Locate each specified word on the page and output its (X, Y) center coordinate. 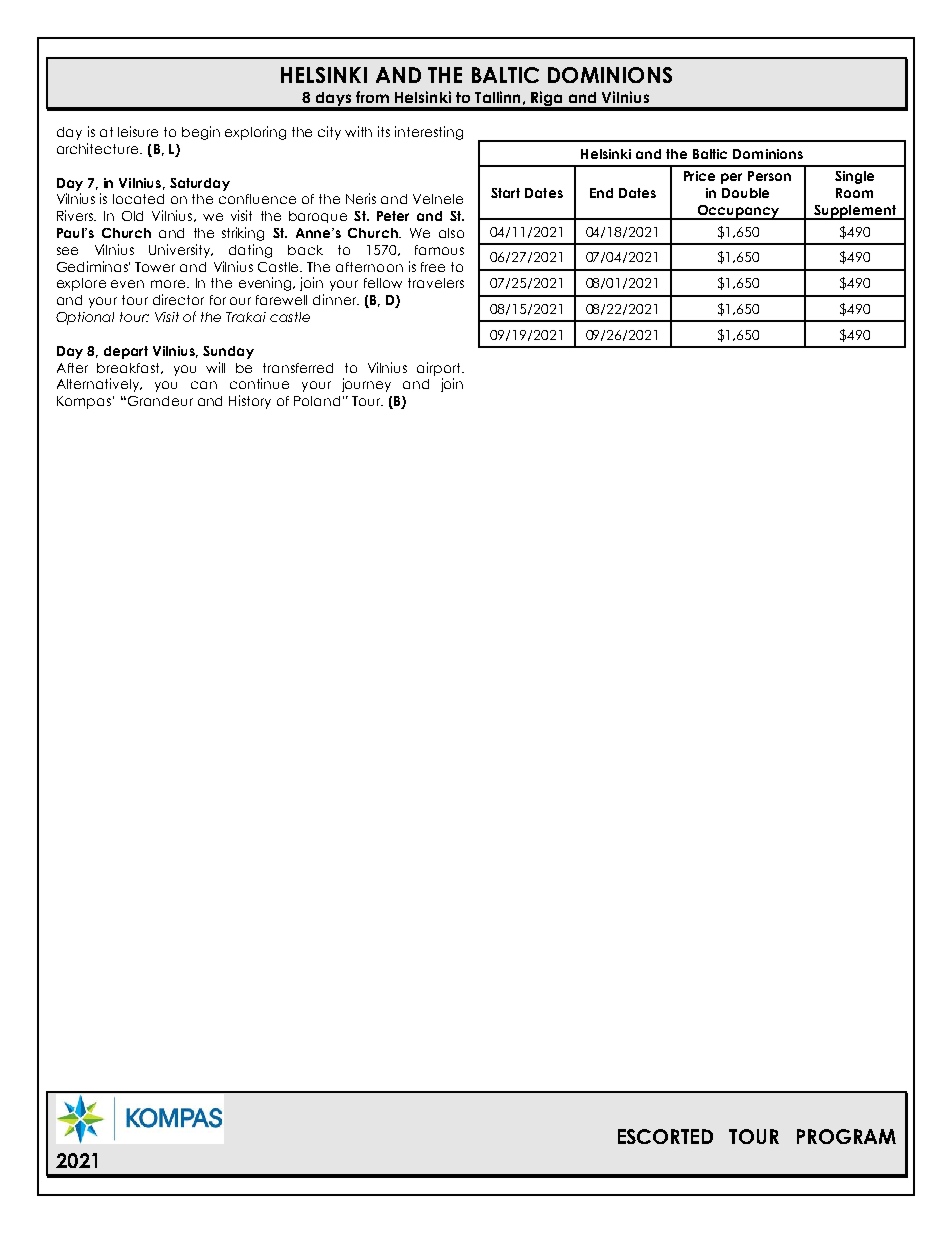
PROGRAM (846, 1136)
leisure (138, 131)
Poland (317, 401)
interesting (429, 133)
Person (769, 176)
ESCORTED (665, 1136)
